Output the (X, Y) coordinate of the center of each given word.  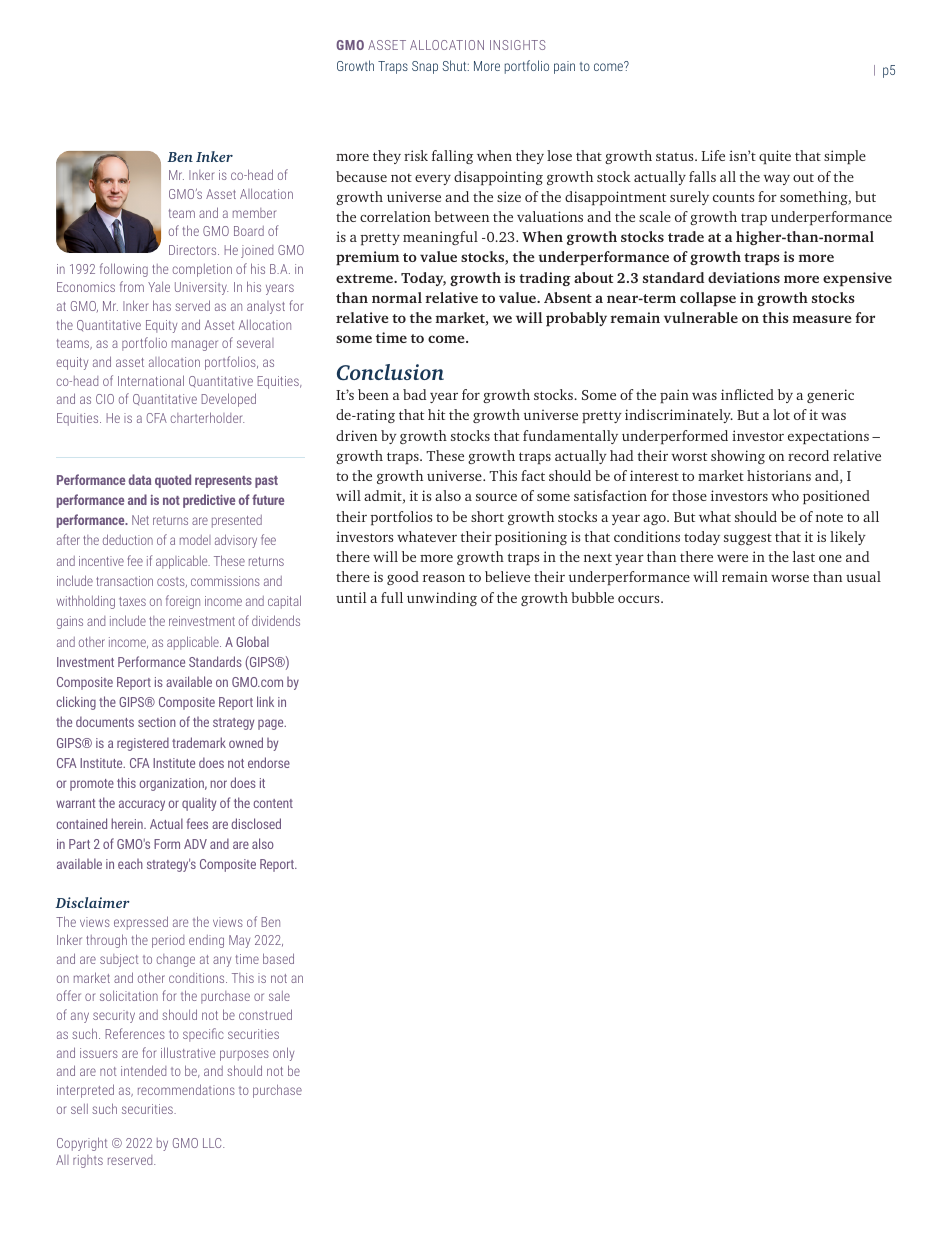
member (254, 213)
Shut (455, 65)
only (283, 1054)
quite (775, 157)
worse (790, 578)
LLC (213, 1143)
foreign (183, 602)
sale (279, 996)
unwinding (442, 599)
